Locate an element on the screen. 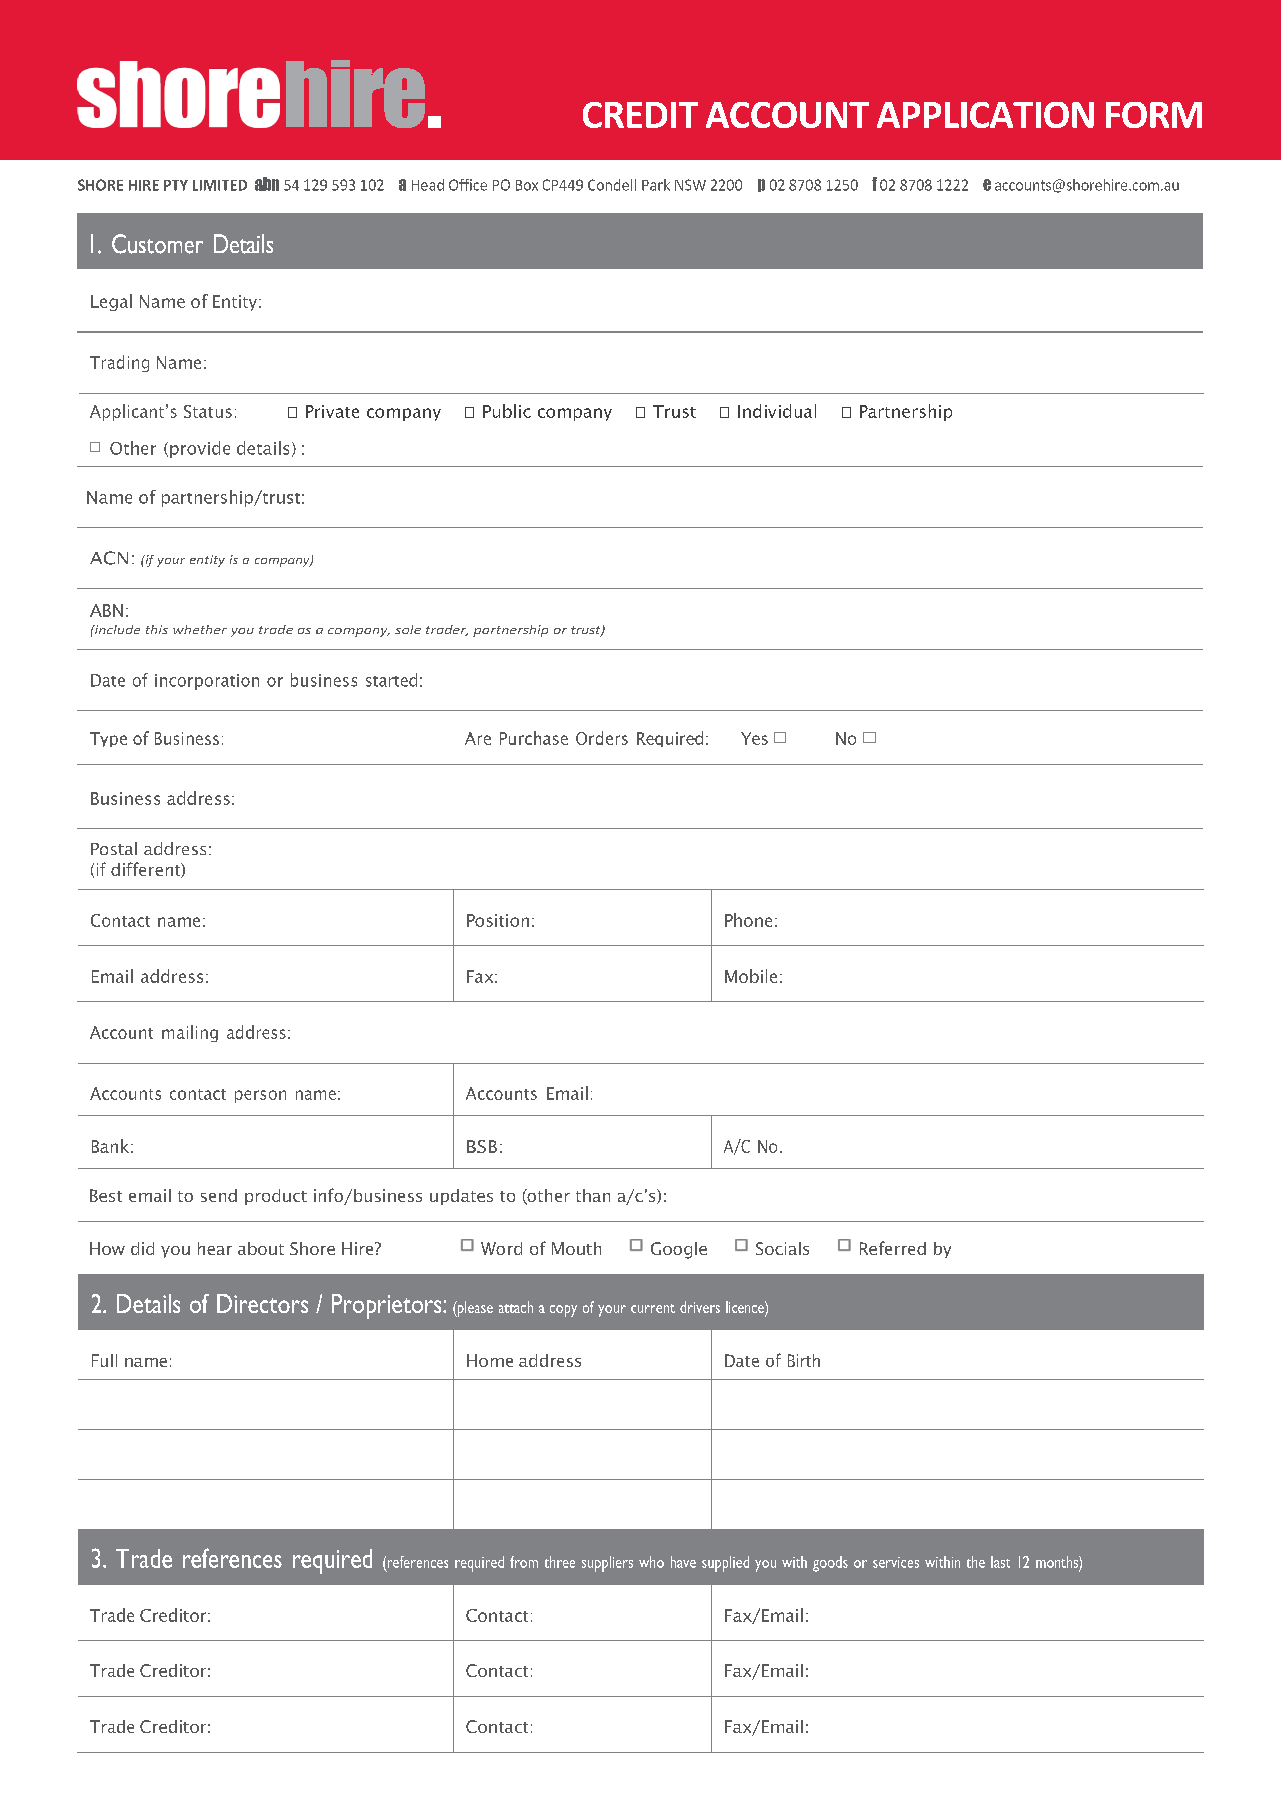  Box is located at coordinates (527, 185).
